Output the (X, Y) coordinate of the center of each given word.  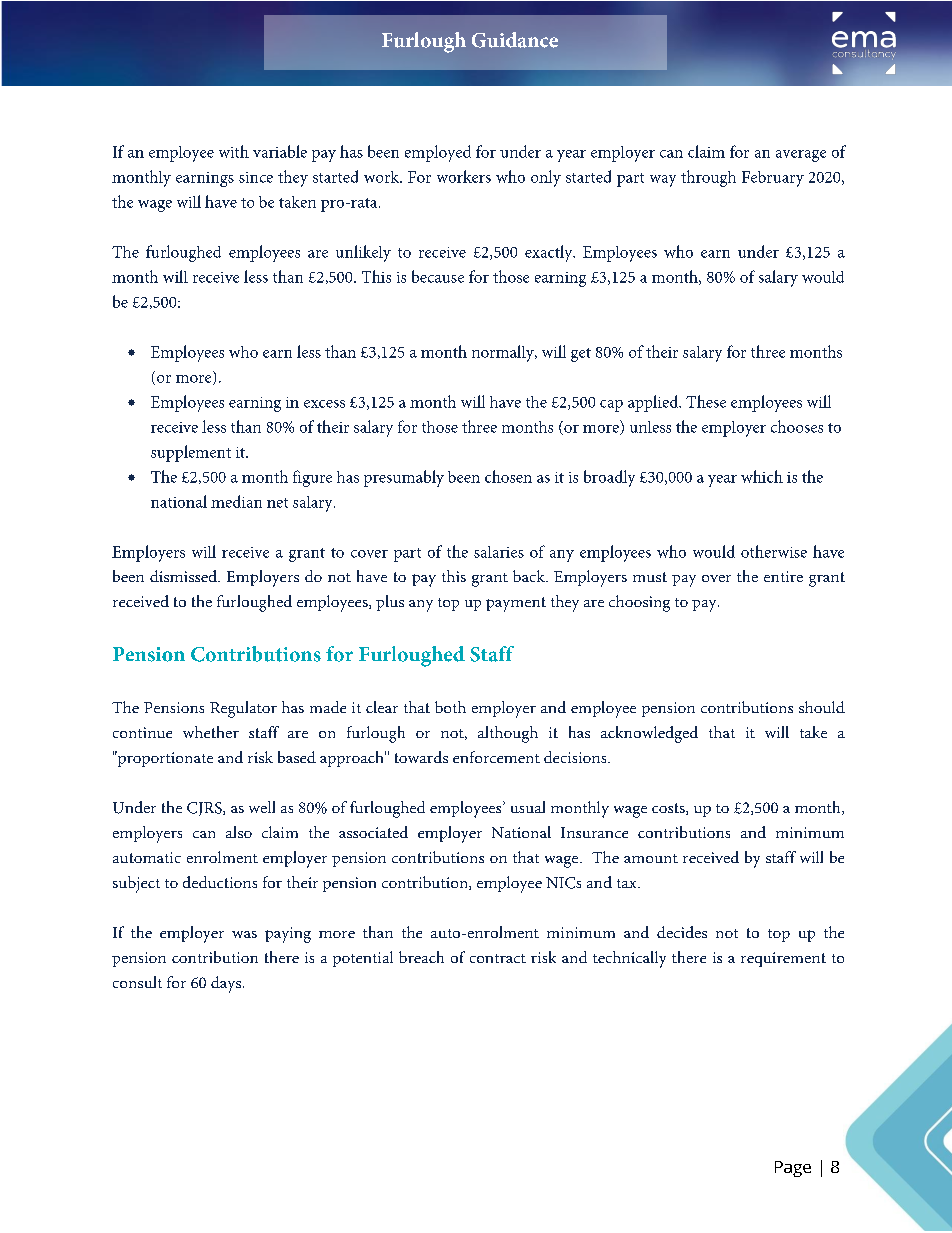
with (234, 151)
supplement (191, 453)
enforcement (496, 757)
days (226, 984)
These (706, 401)
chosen (508, 476)
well (262, 807)
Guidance (515, 40)
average (801, 156)
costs (669, 809)
